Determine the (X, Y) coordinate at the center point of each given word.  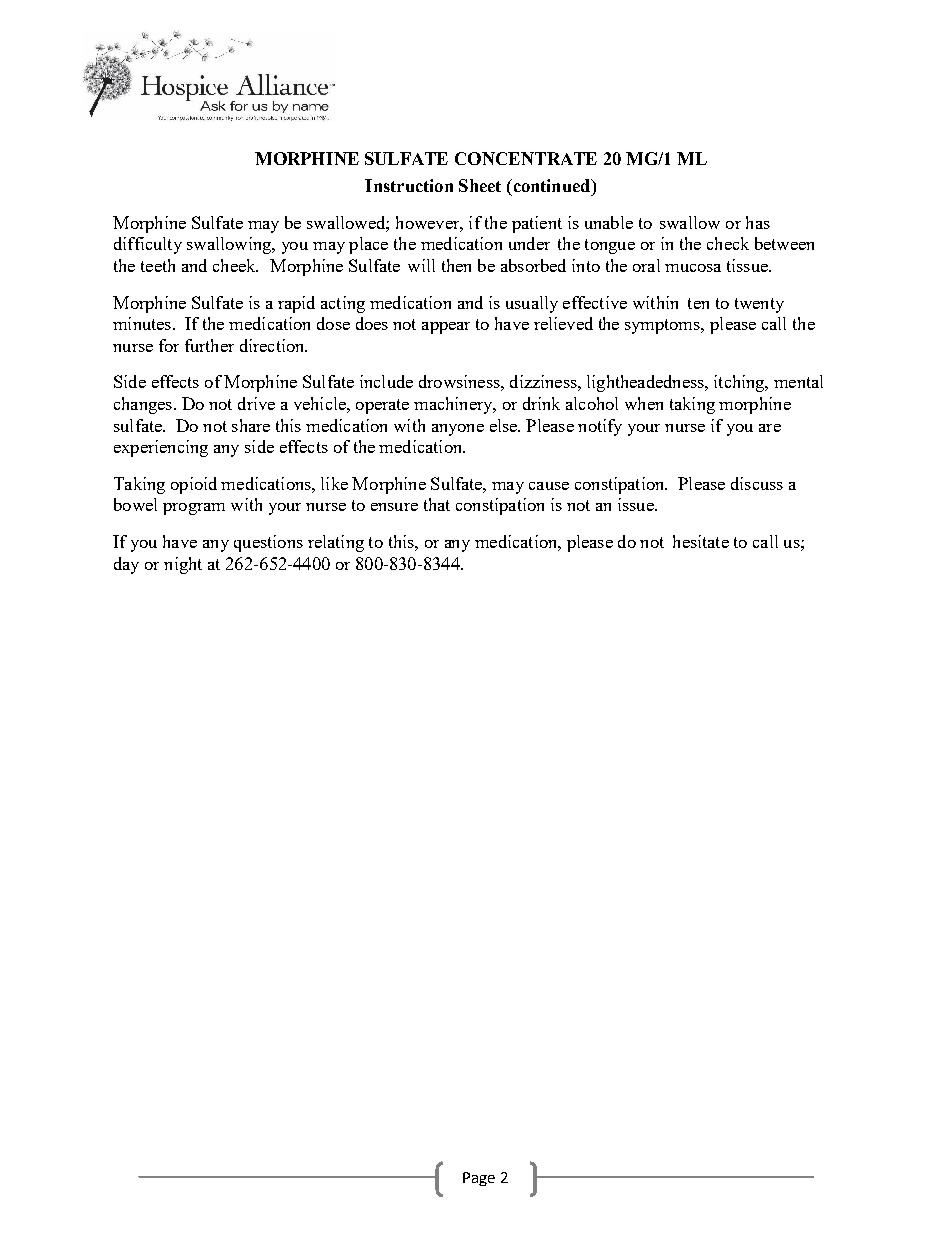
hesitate (701, 541)
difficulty (148, 245)
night (183, 565)
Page (479, 1179)
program (194, 509)
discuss (757, 483)
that (437, 504)
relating (336, 543)
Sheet (480, 185)
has (758, 222)
